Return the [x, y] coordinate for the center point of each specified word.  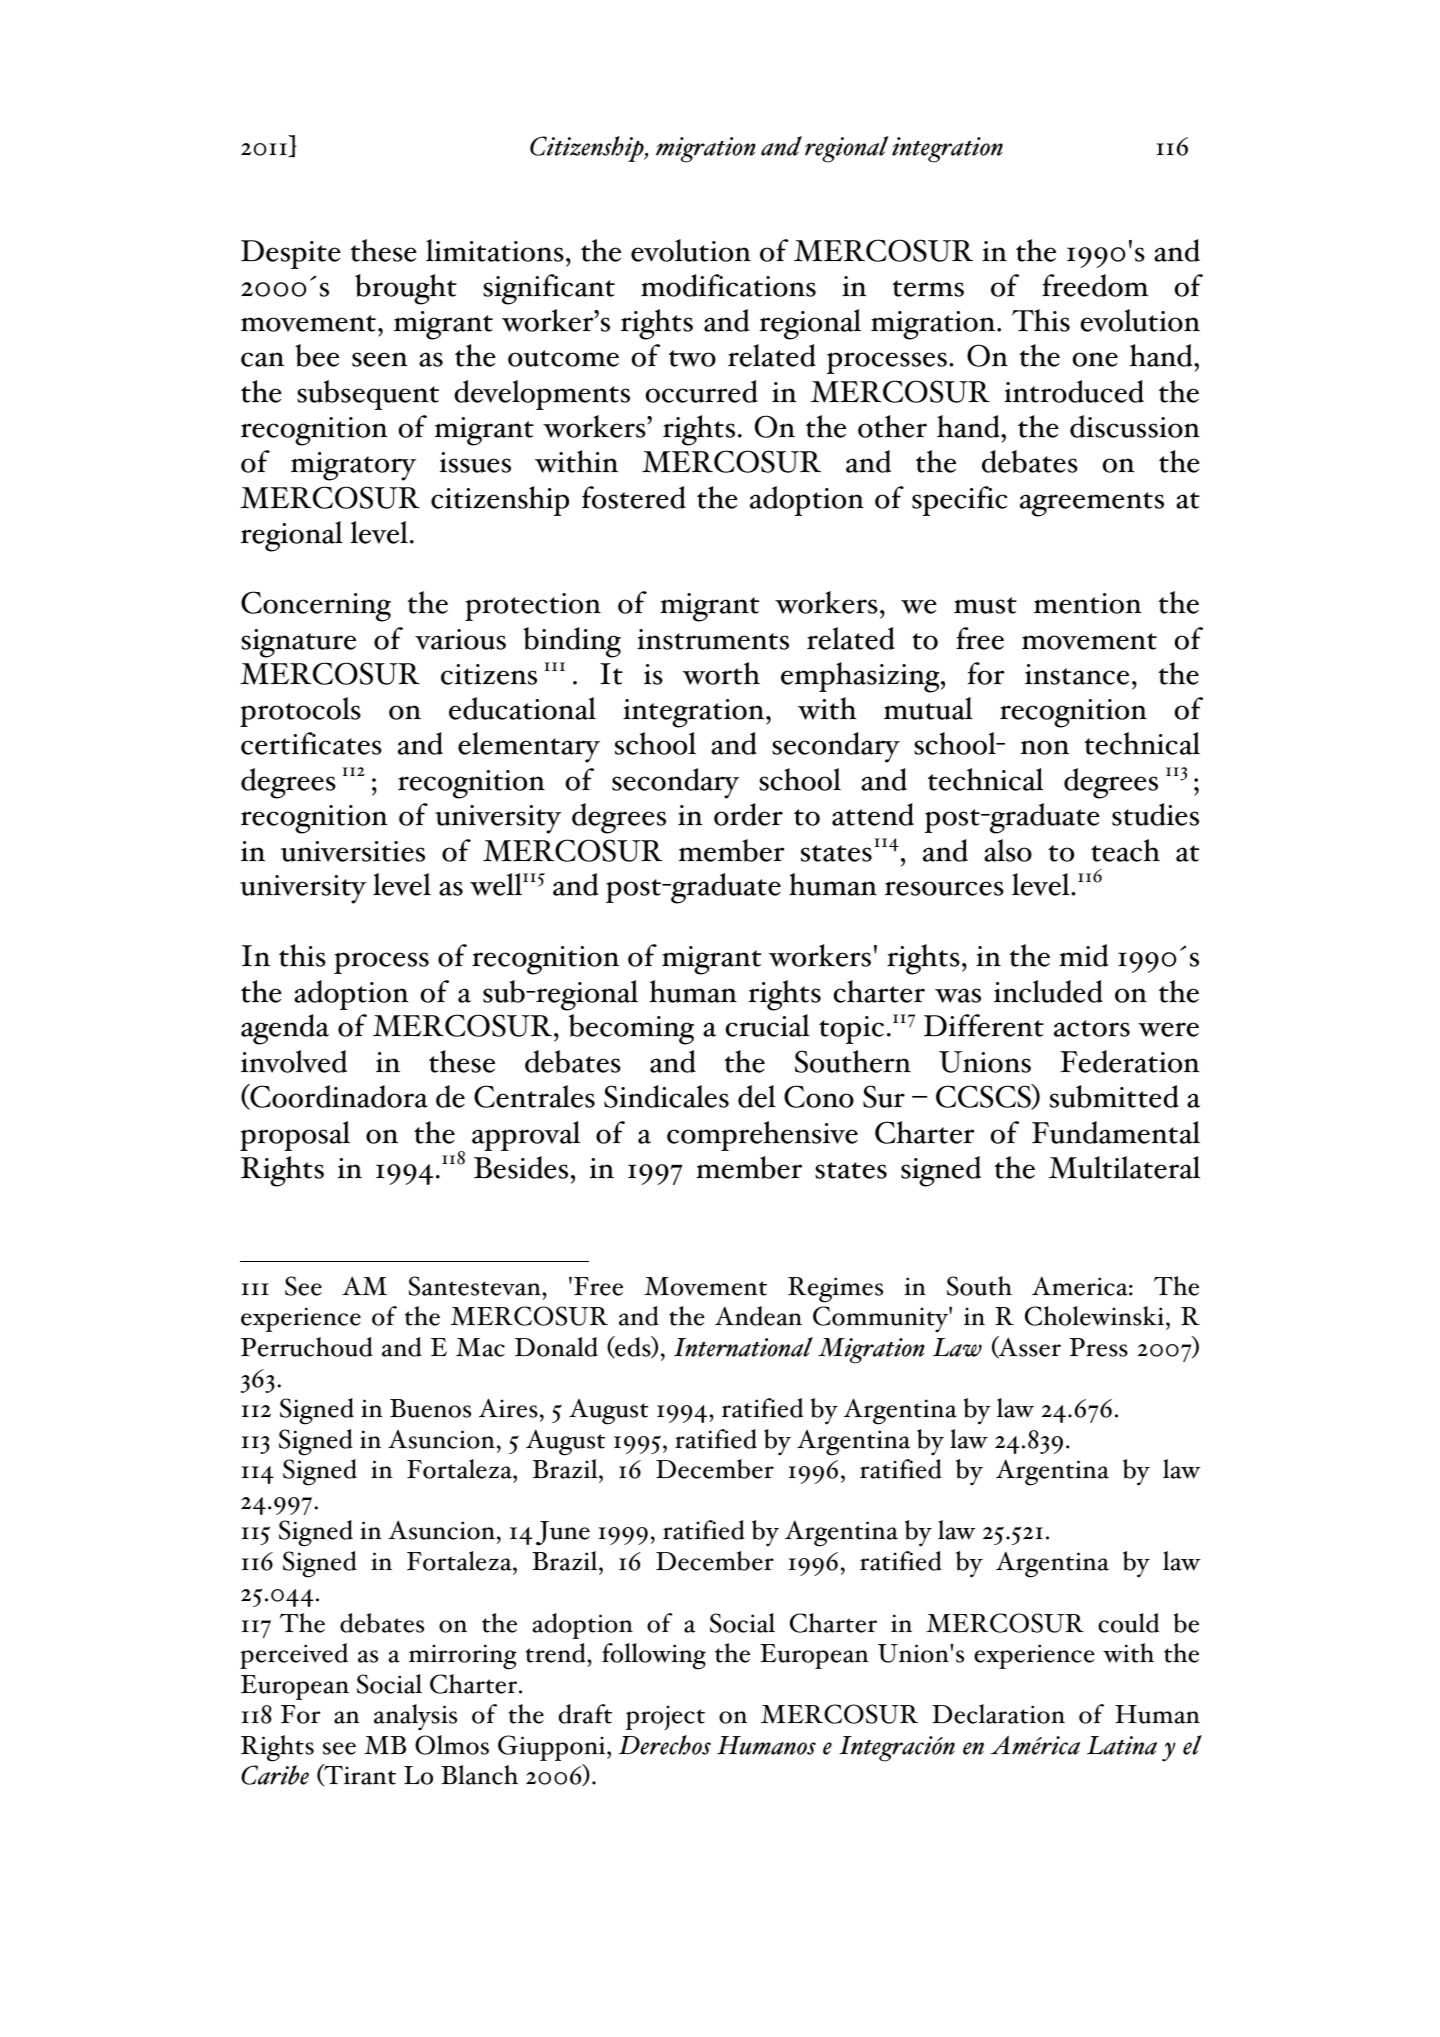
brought [406, 289]
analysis [415, 1717]
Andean [758, 1316]
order [748, 814]
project [665, 1717]
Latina [1122, 1745]
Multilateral [1124, 1167]
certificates [311, 743]
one [1095, 359]
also [1008, 850]
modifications [728, 285]
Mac [480, 1347]
